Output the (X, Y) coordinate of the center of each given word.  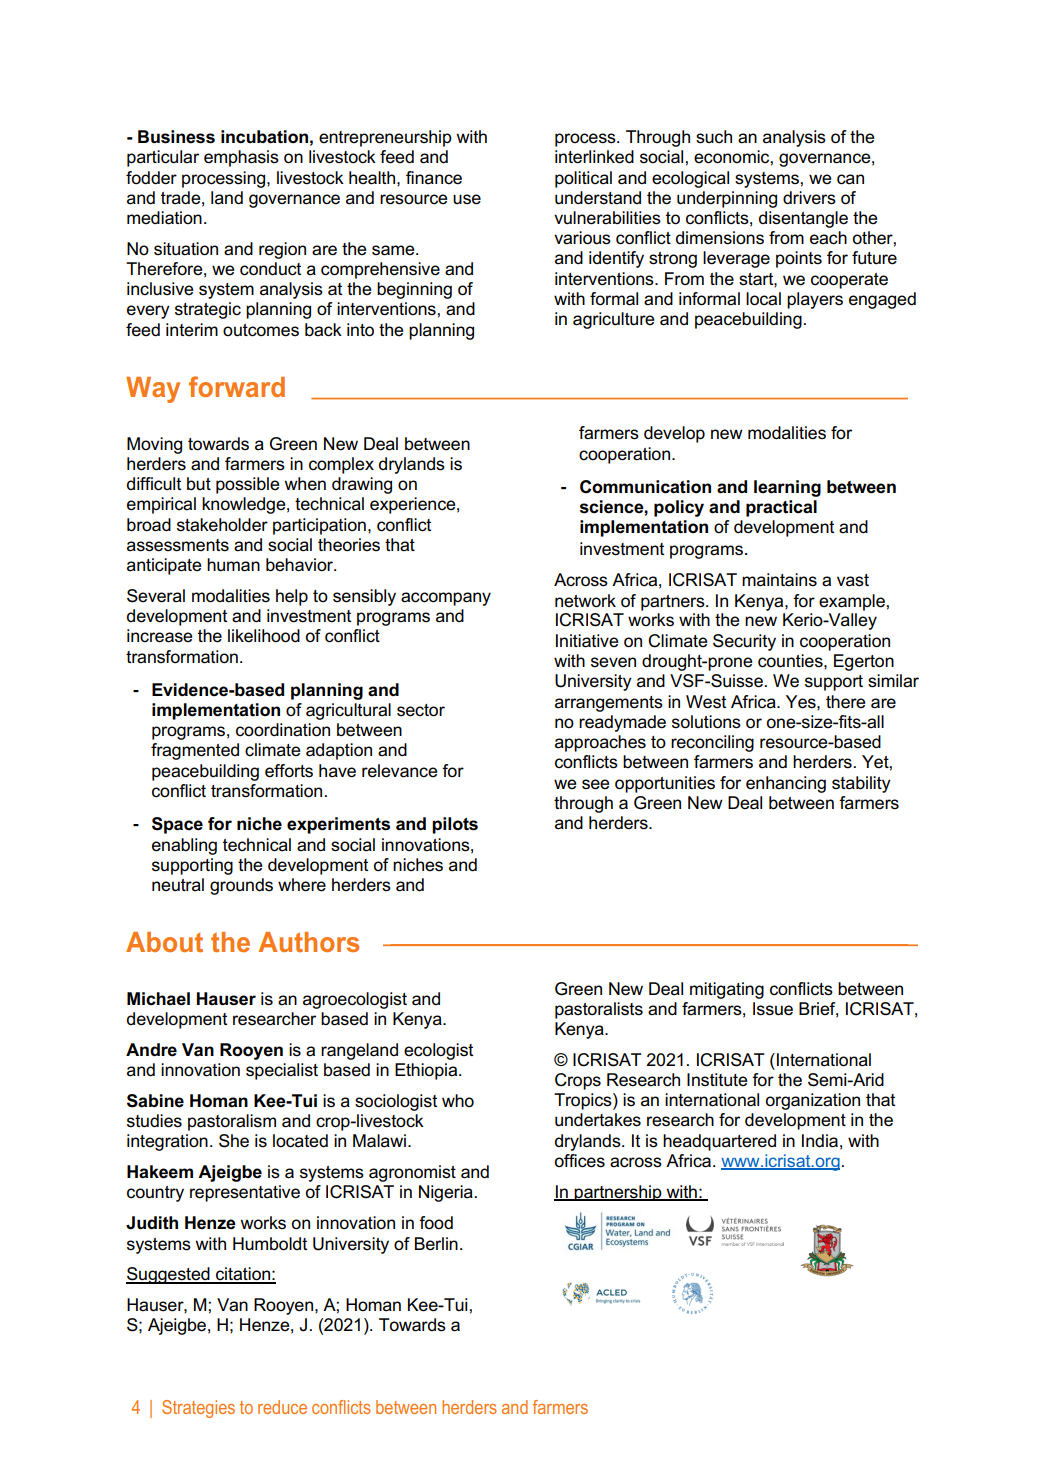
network (585, 601)
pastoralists (599, 1010)
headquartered (719, 1142)
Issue (773, 1009)
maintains (779, 580)
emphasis (241, 158)
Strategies (198, 1409)
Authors (309, 942)
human (233, 565)
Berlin (436, 1244)
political (583, 179)
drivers (809, 198)
